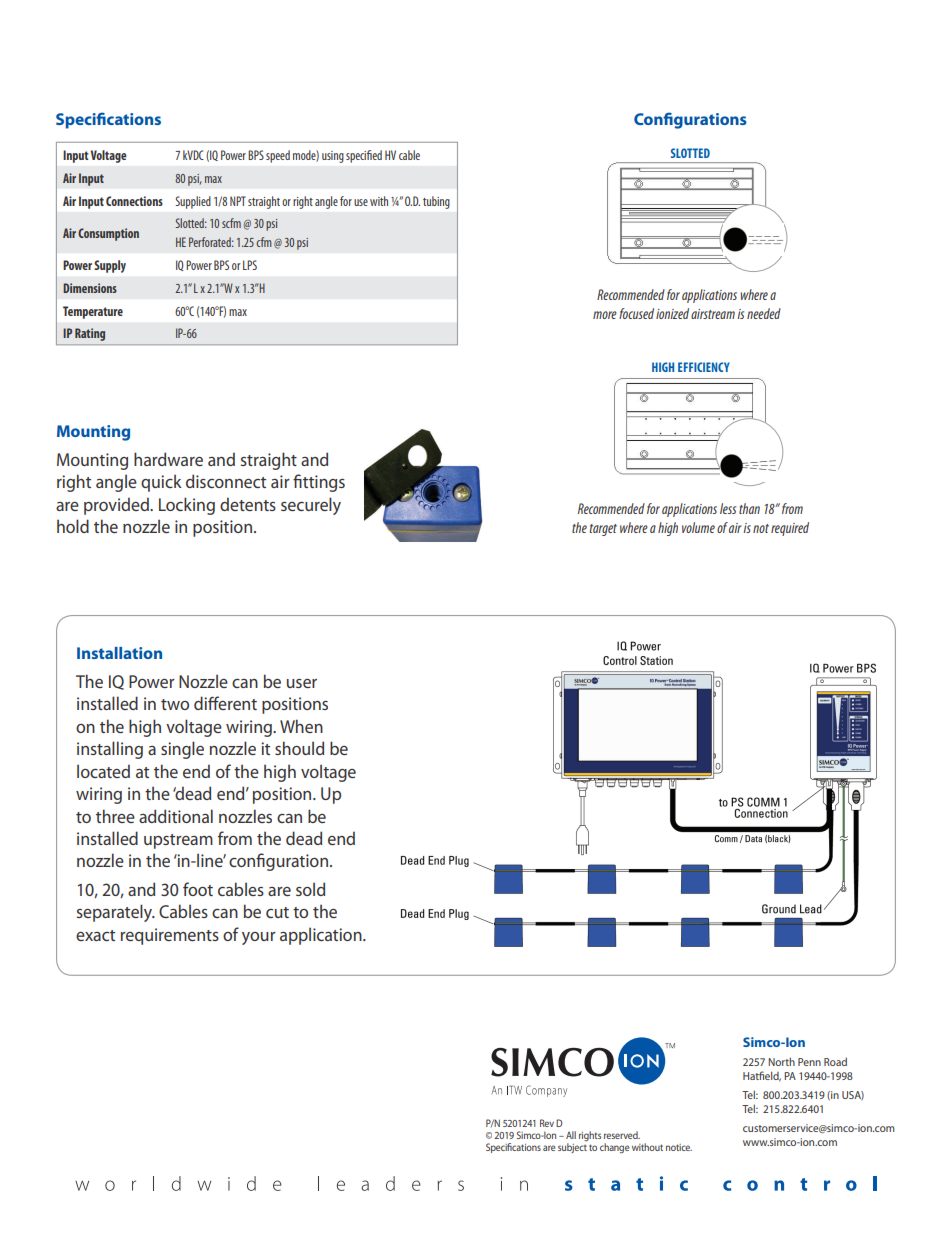 This page has height=1233, width=952. I want to click on Installation, so click(119, 653).
